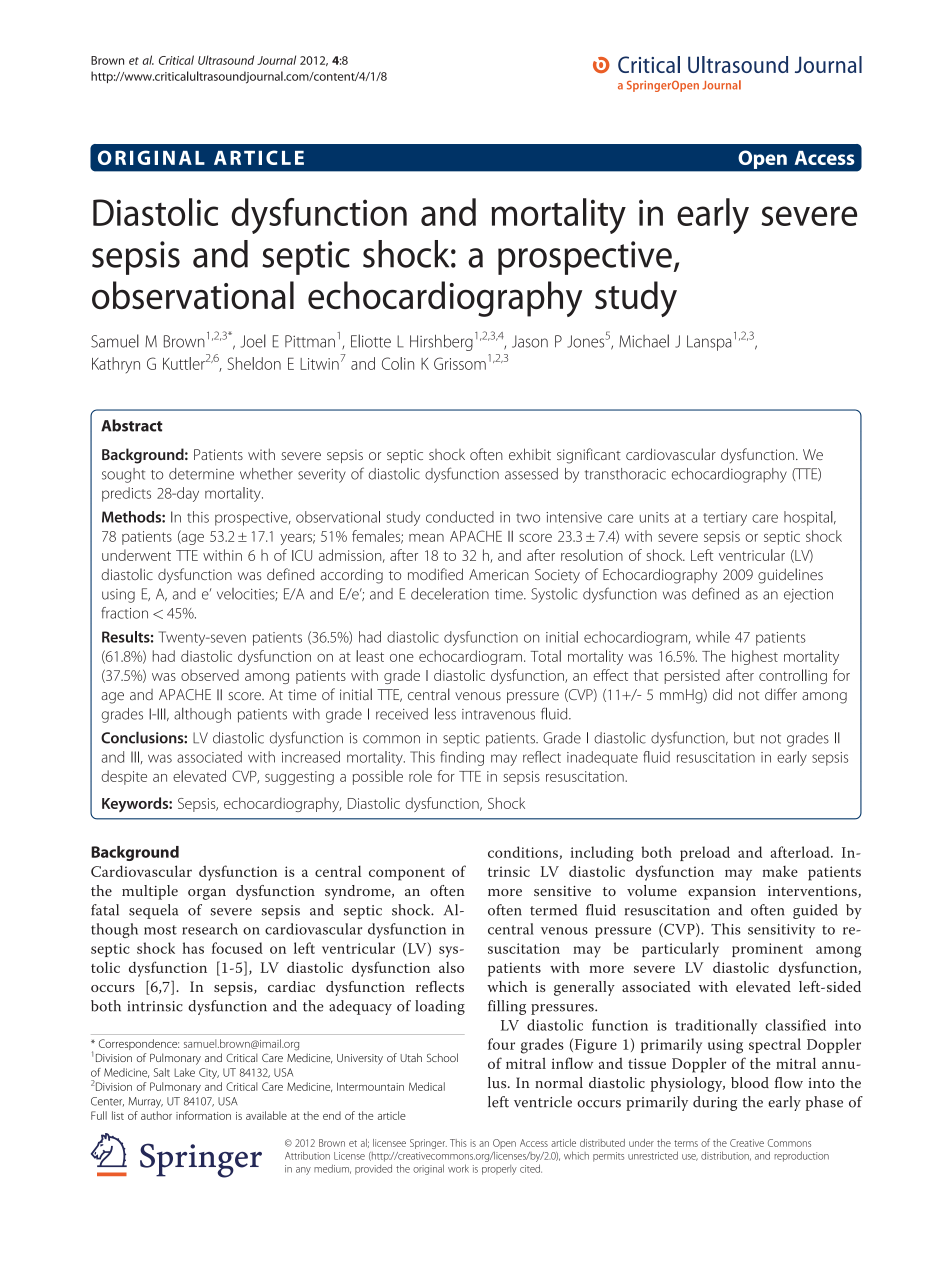  Describe the element at coordinates (722, 694) in the page. I see `did` at that location.
